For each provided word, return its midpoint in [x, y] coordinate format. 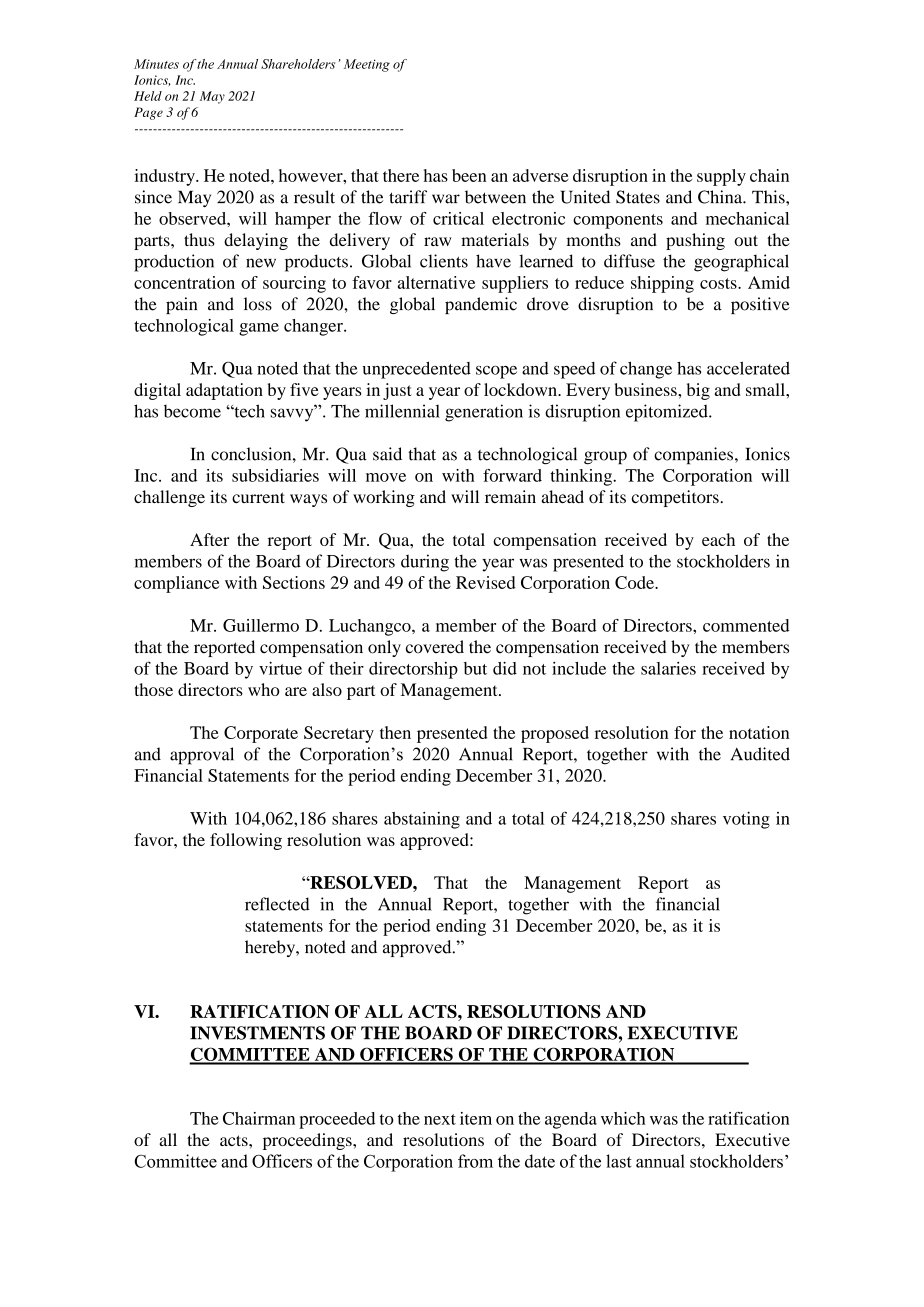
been [469, 175]
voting [746, 820]
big [698, 391]
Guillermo [261, 625]
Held [148, 96]
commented [746, 625]
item [476, 1118]
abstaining [422, 820]
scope [496, 372]
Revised [486, 582]
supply [721, 177]
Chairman [259, 1118]
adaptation [224, 391]
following [246, 841]
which [623, 1118]
